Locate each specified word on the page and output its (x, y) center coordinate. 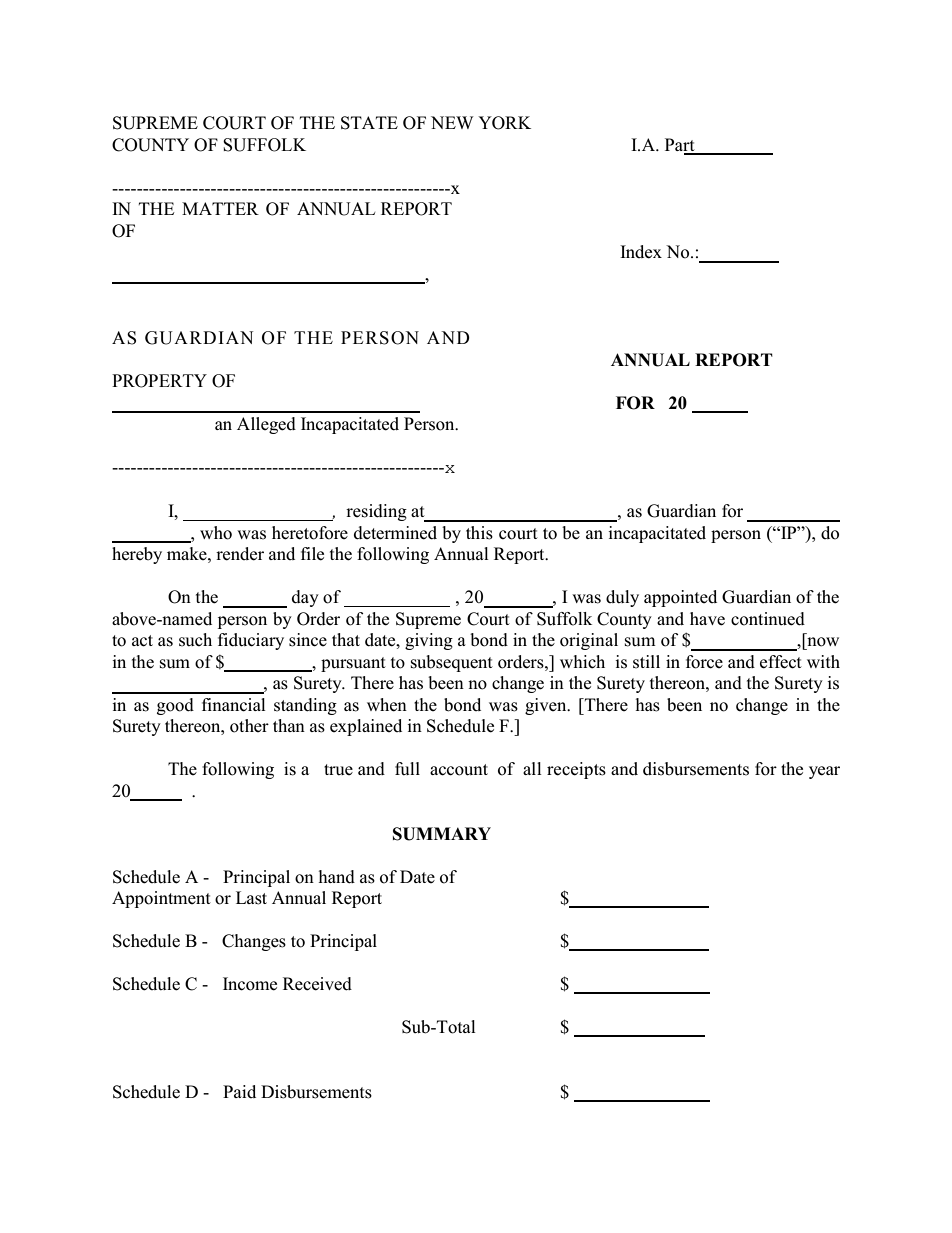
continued (768, 619)
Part (681, 146)
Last (251, 898)
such (195, 640)
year (824, 772)
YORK (504, 123)
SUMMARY (442, 834)
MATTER (220, 208)
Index (641, 252)
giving (429, 641)
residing (376, 512)
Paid (239, 1091)
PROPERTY (159, 381)
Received (317, 984)
